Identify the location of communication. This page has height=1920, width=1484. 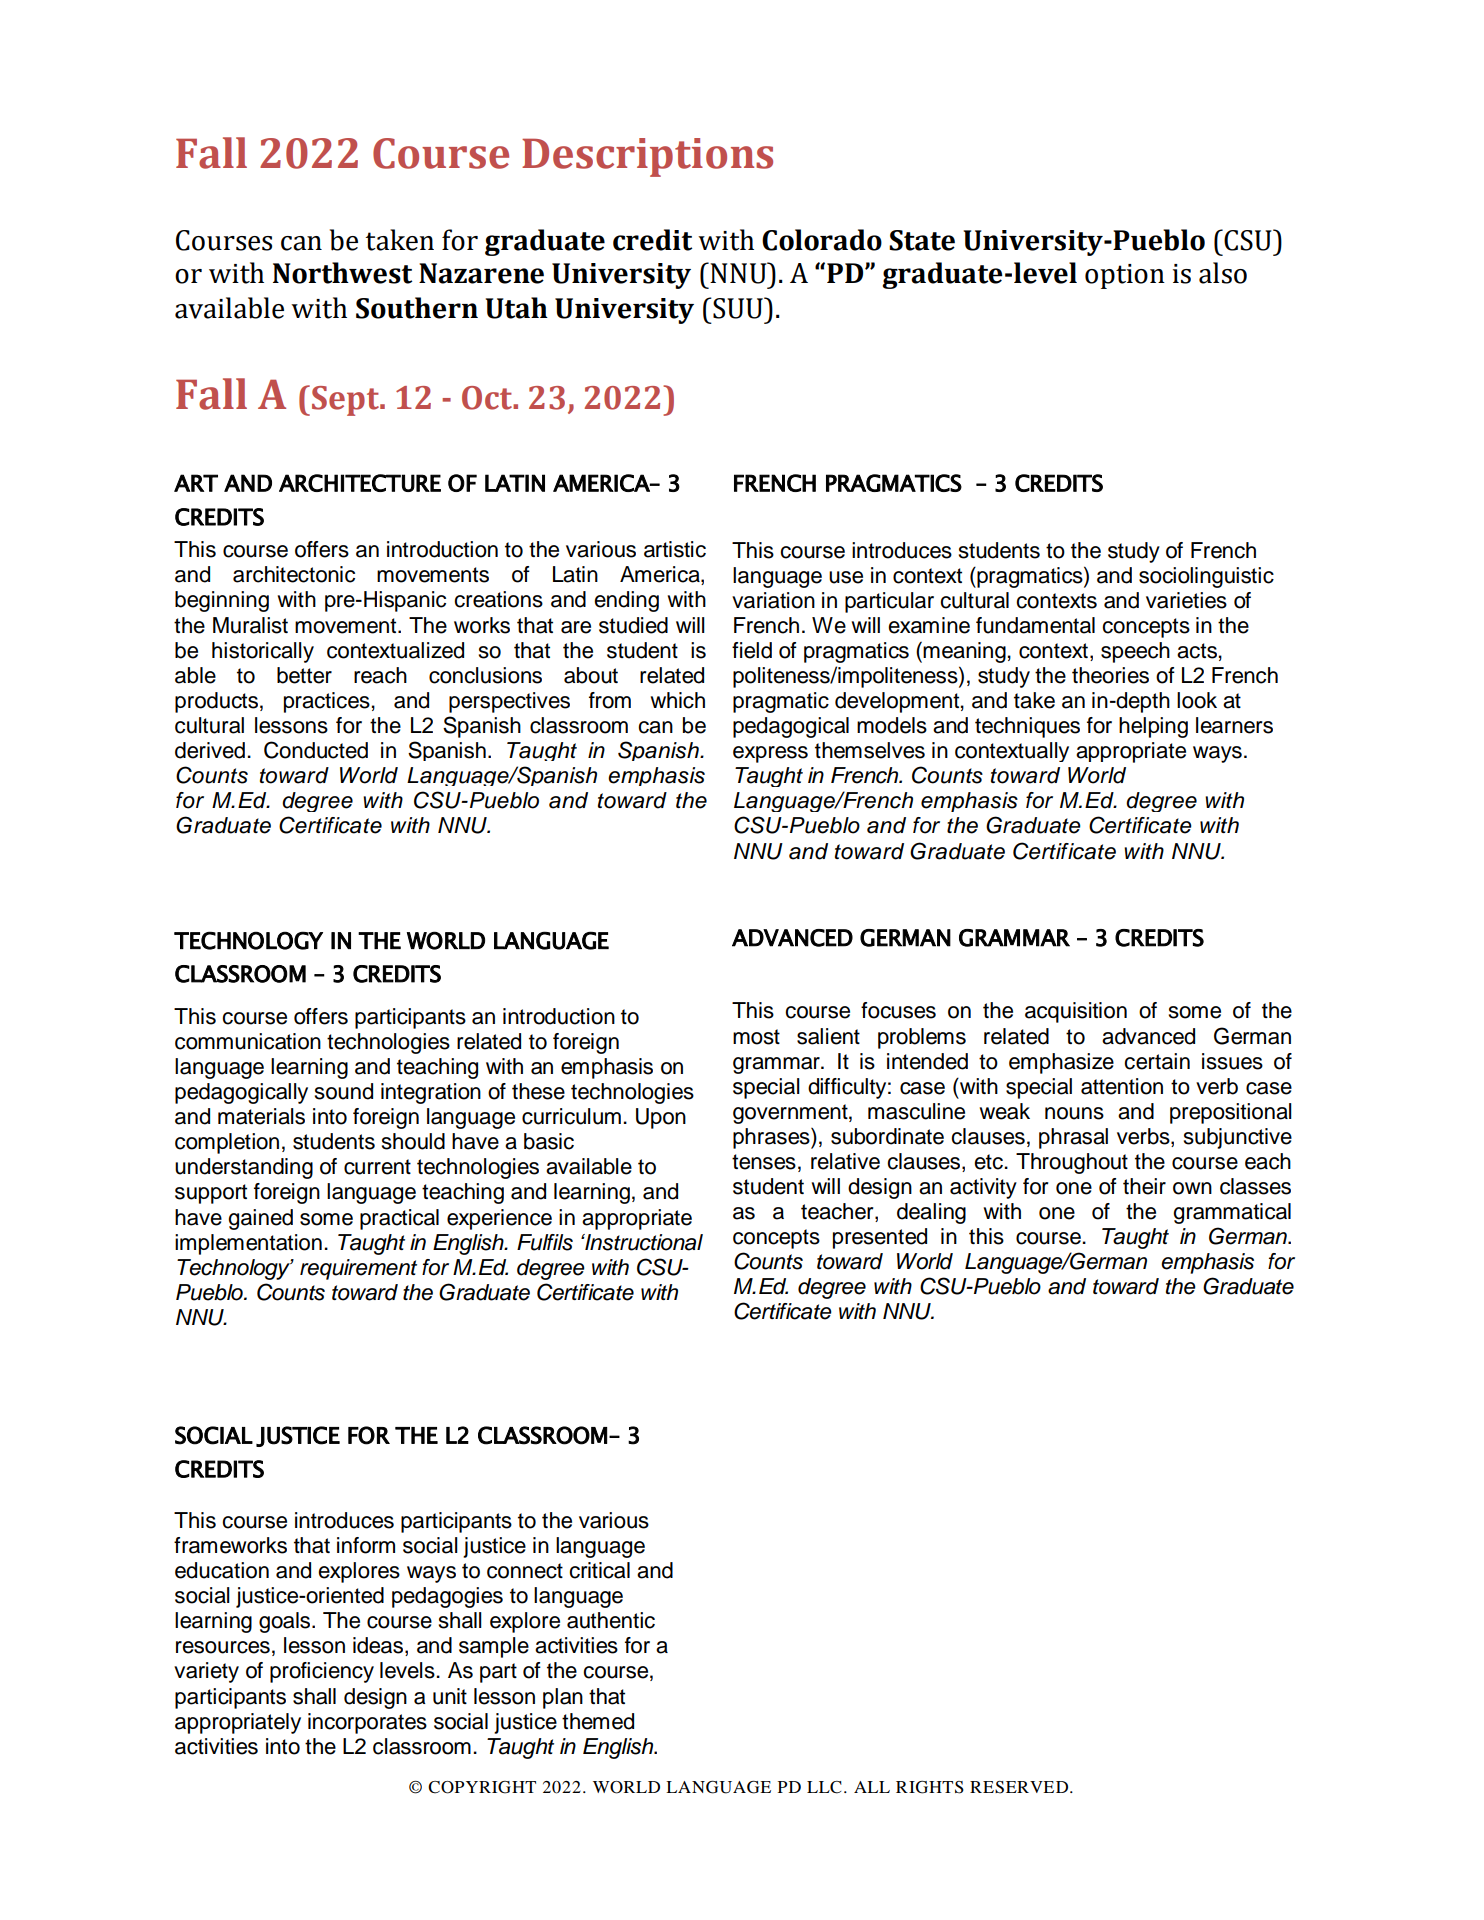
(248, 1041).
